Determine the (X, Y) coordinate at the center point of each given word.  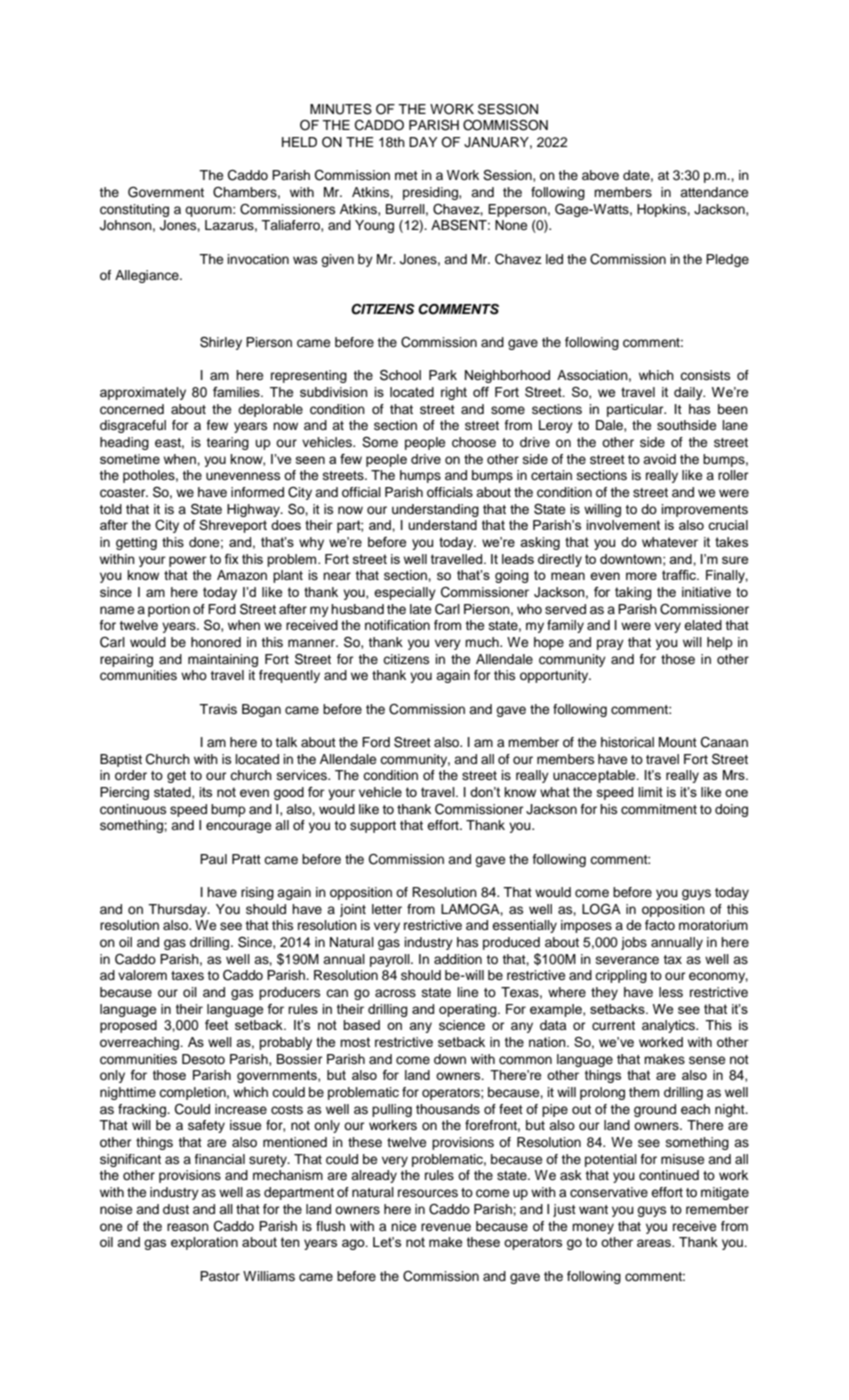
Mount (678, 742)
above (600, 175)
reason (188, 1227)
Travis (218, 709)
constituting (134, 210)
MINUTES (341, 109)
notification (397, 625)
